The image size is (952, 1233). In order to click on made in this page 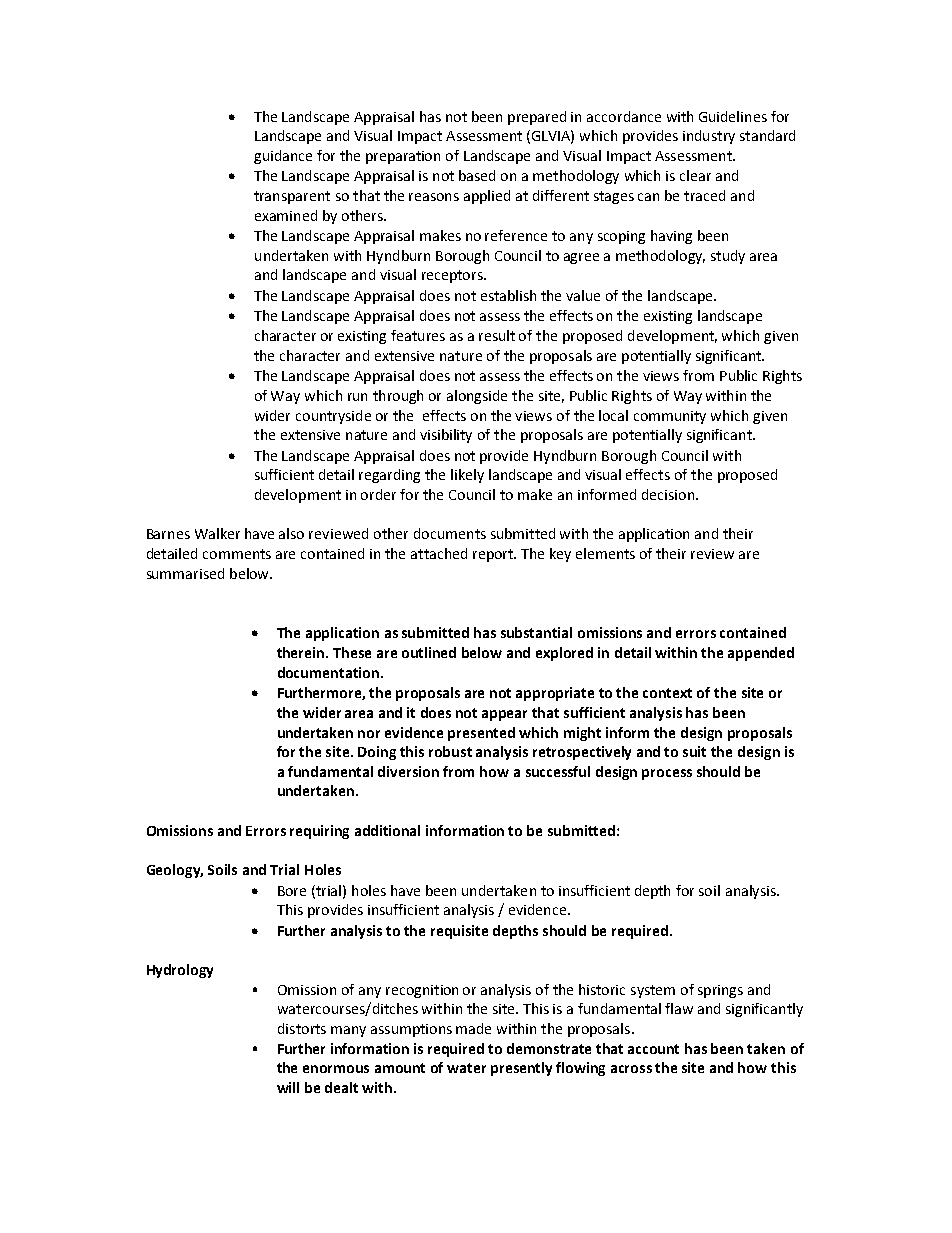, I will do `click(473, 1028)`.
